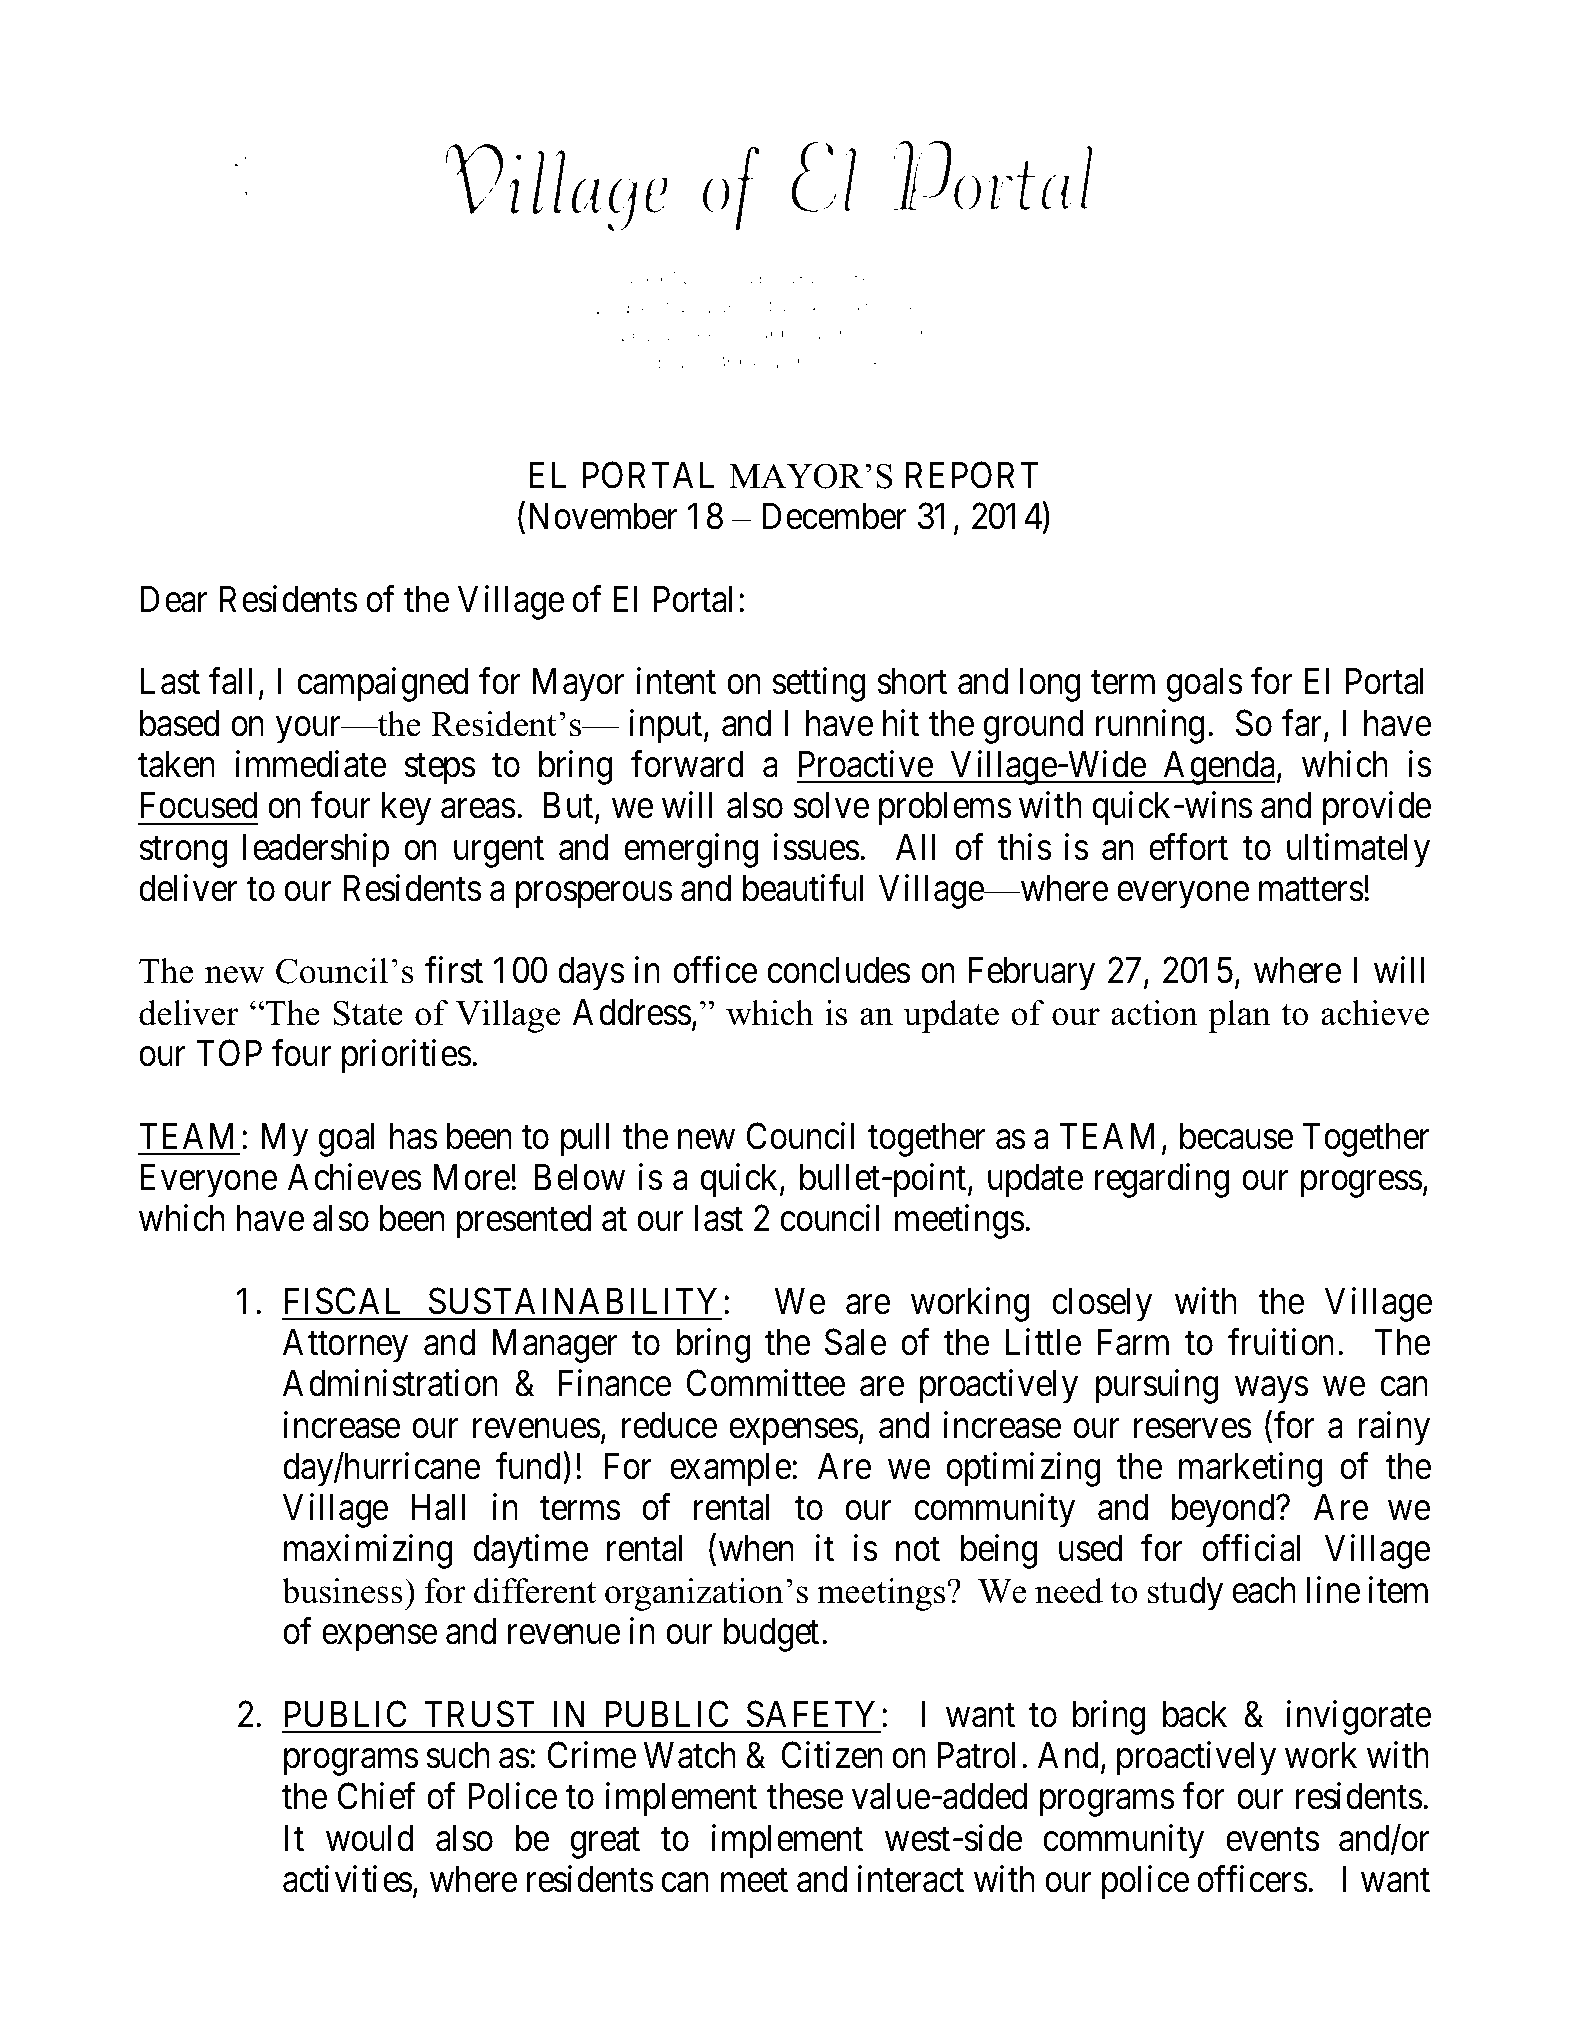 This image has width=1569, height=2031. What do you see at coordinates (174, 599) in the image?
I see `Dear` at bounding box center [174, 599].
